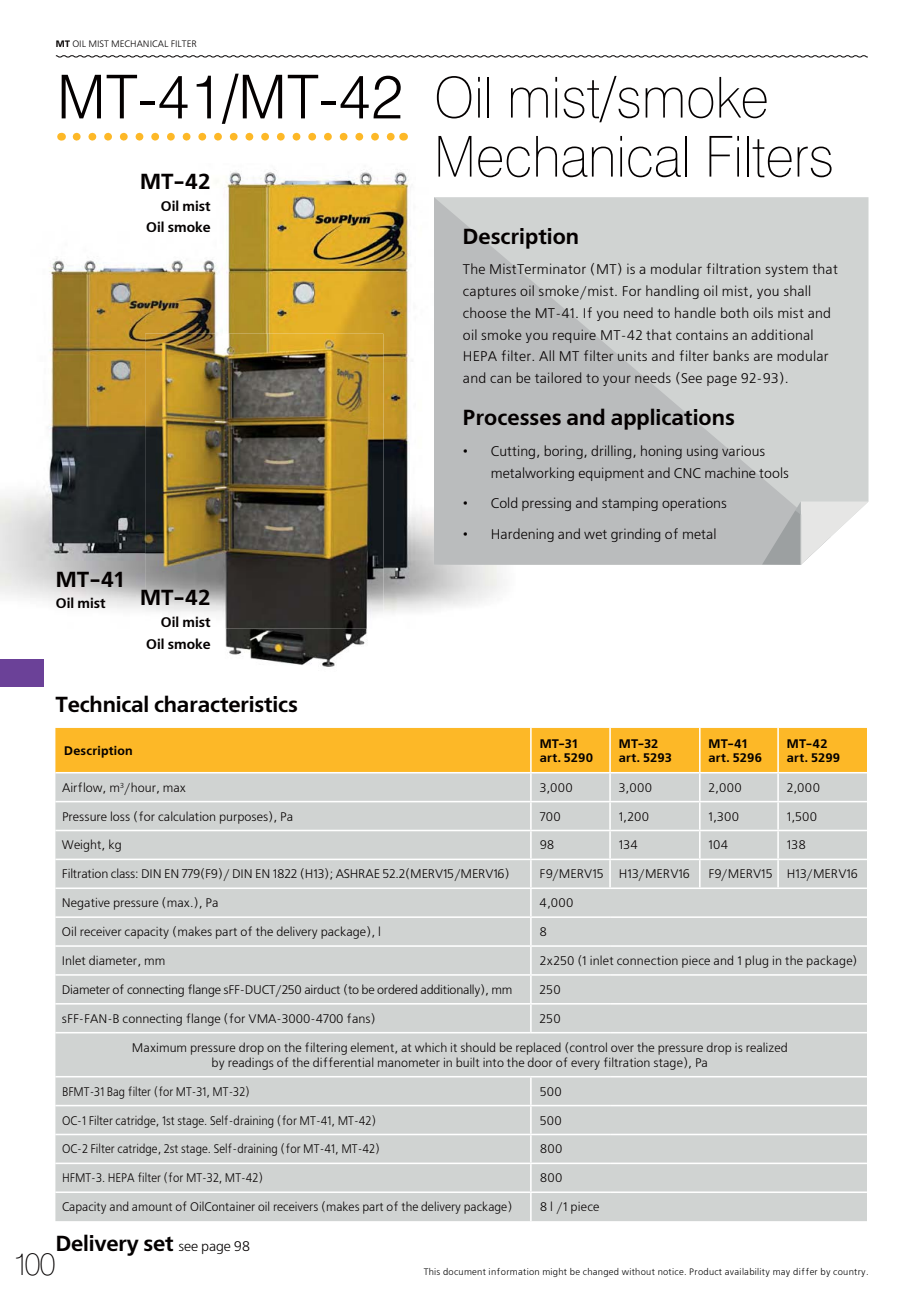  I want to click on should, so click(478, 1047).
